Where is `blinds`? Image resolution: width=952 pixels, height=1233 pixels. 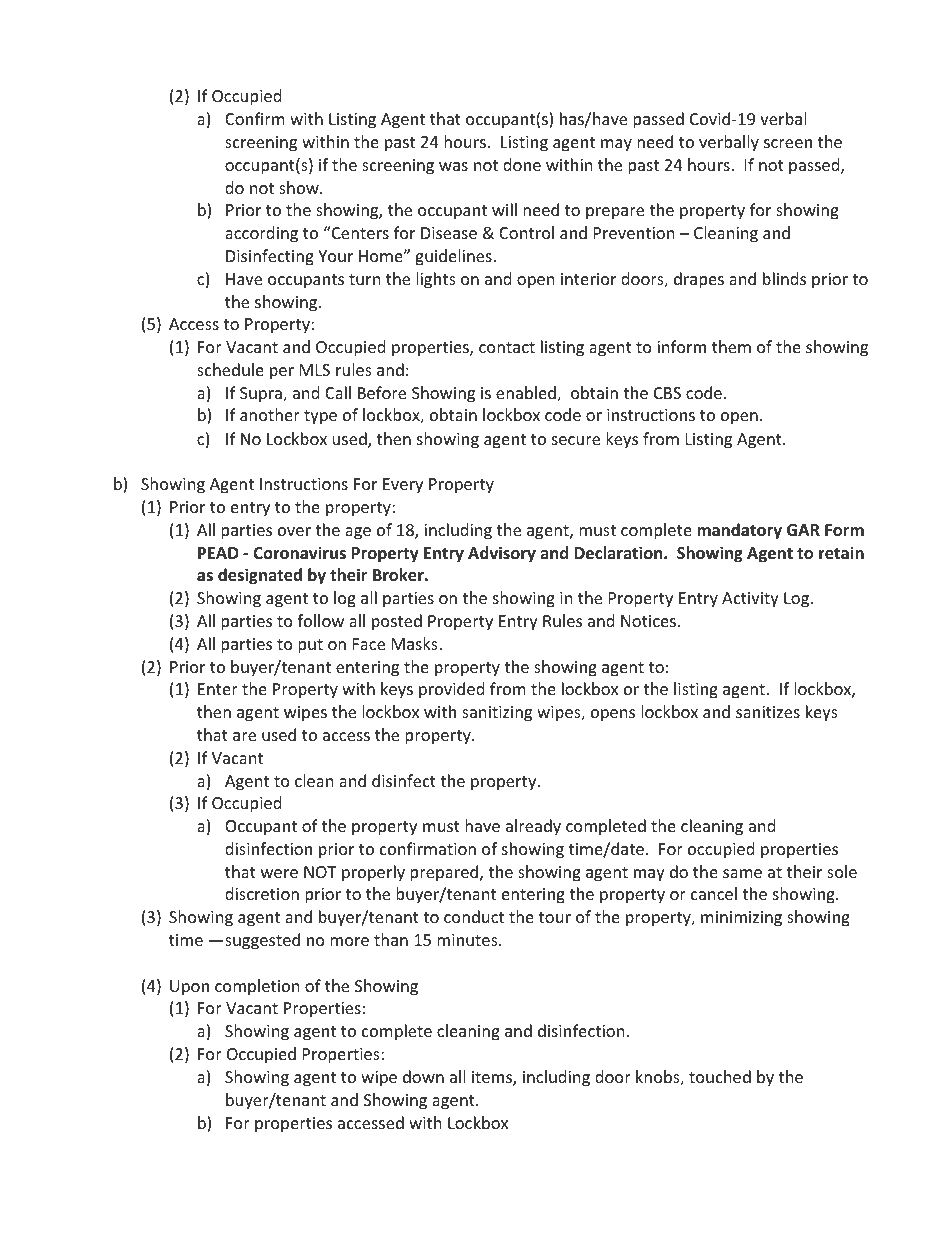 blinds is located at coordinates (784, 278).
